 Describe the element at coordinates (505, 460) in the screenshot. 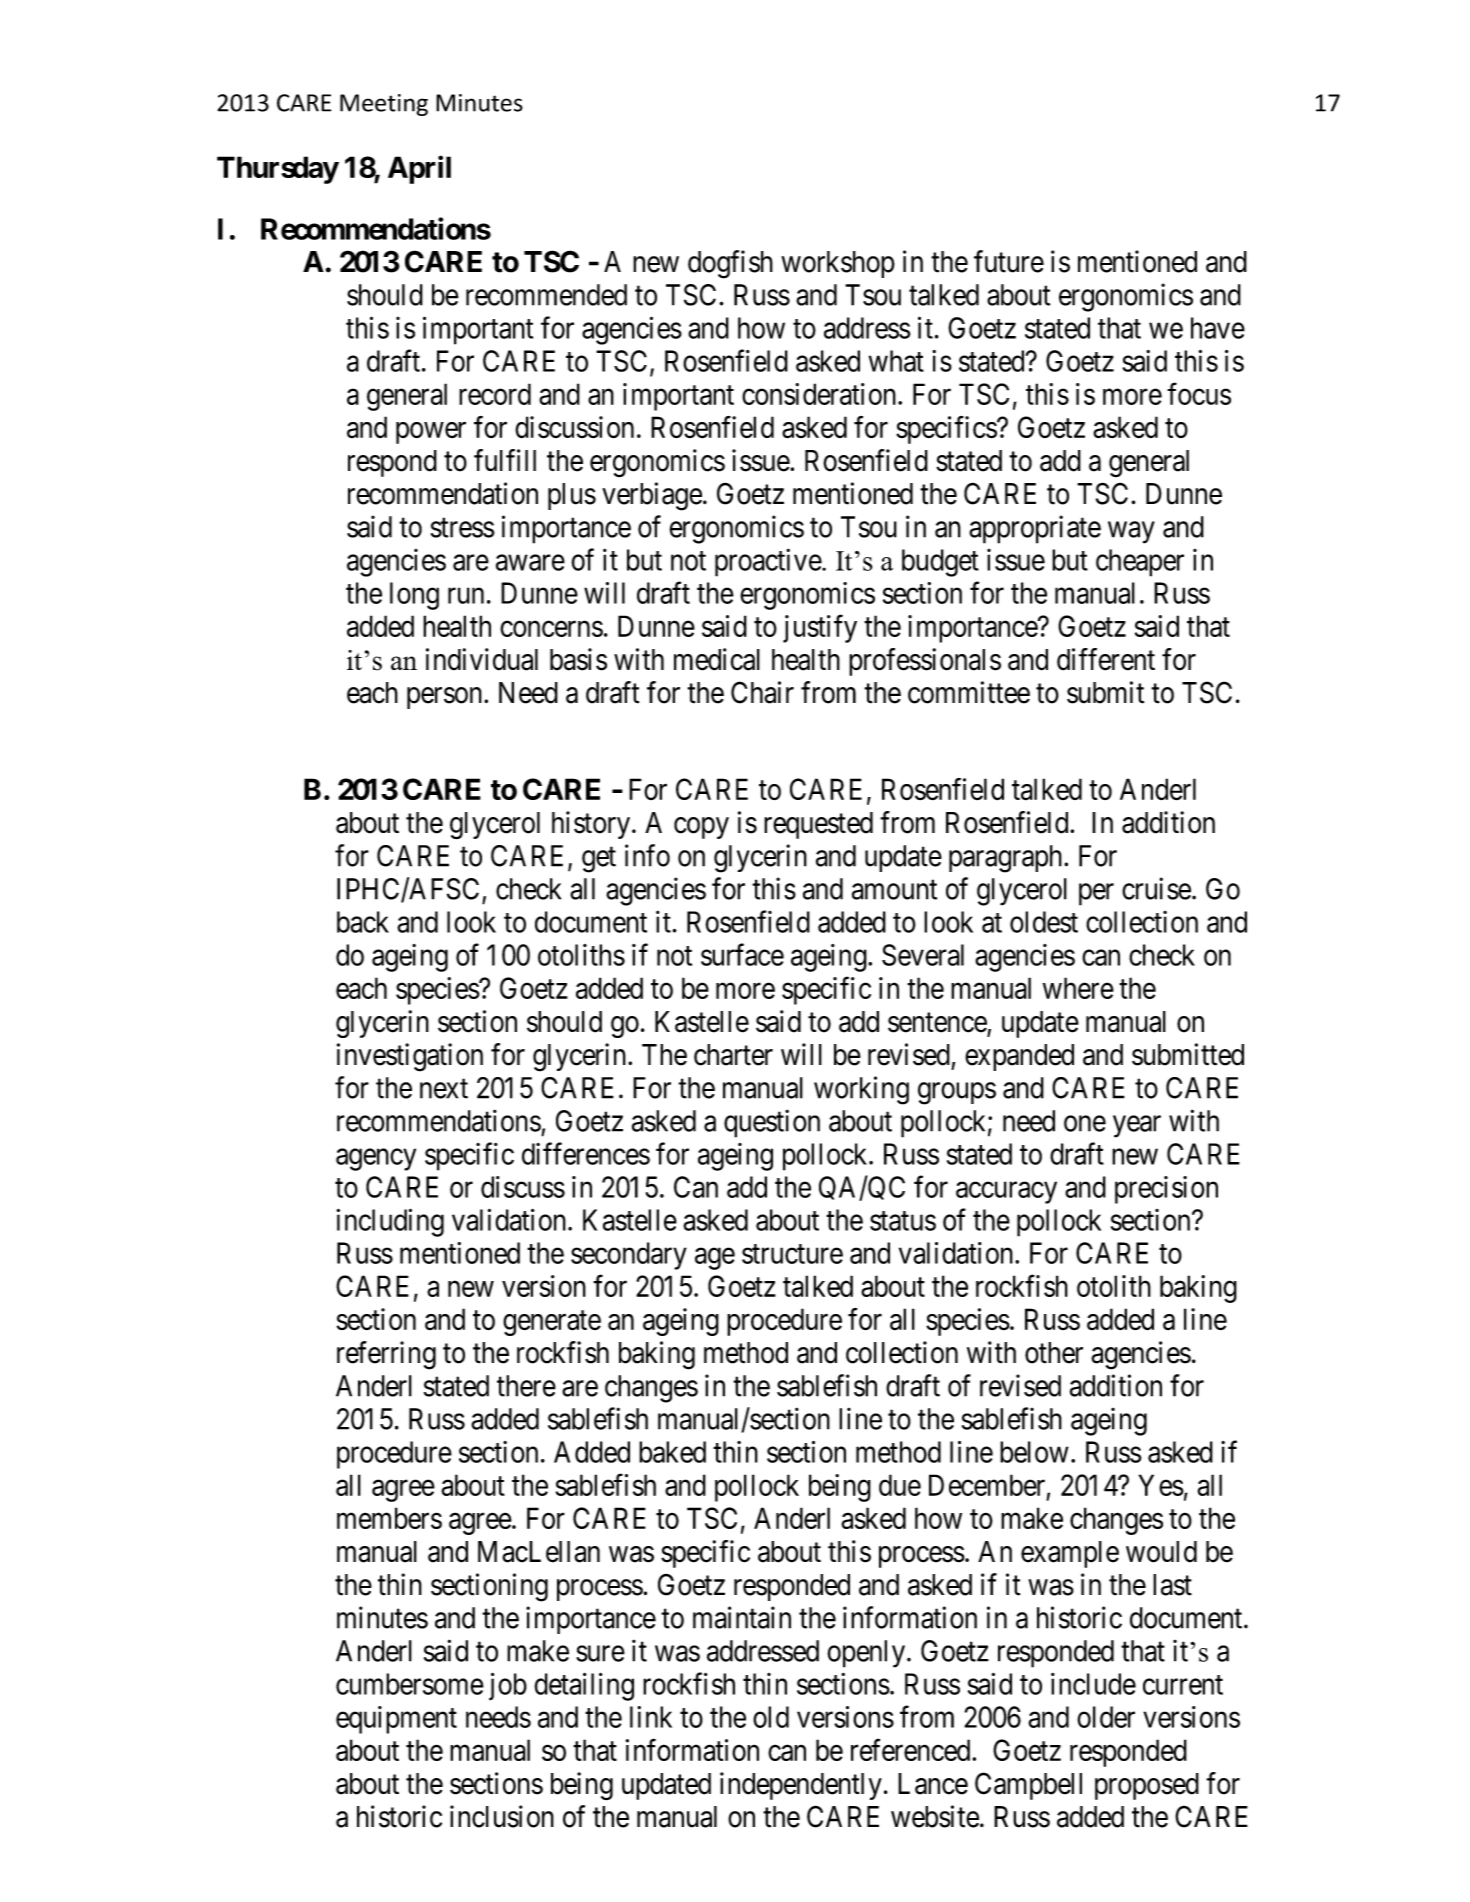

I see `fulfill` at that location.
